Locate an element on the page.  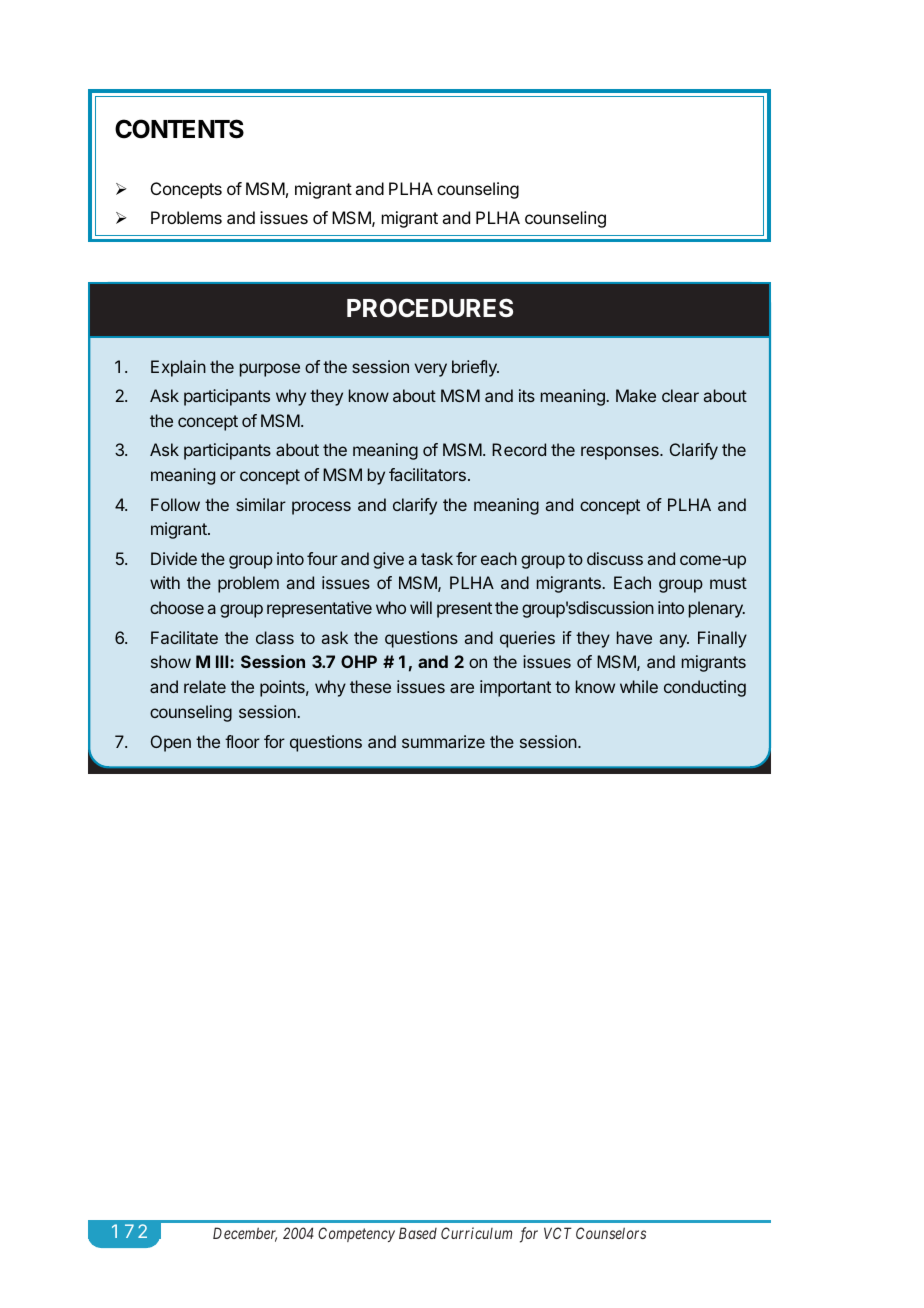
while is located at coordinates (639, 686).
